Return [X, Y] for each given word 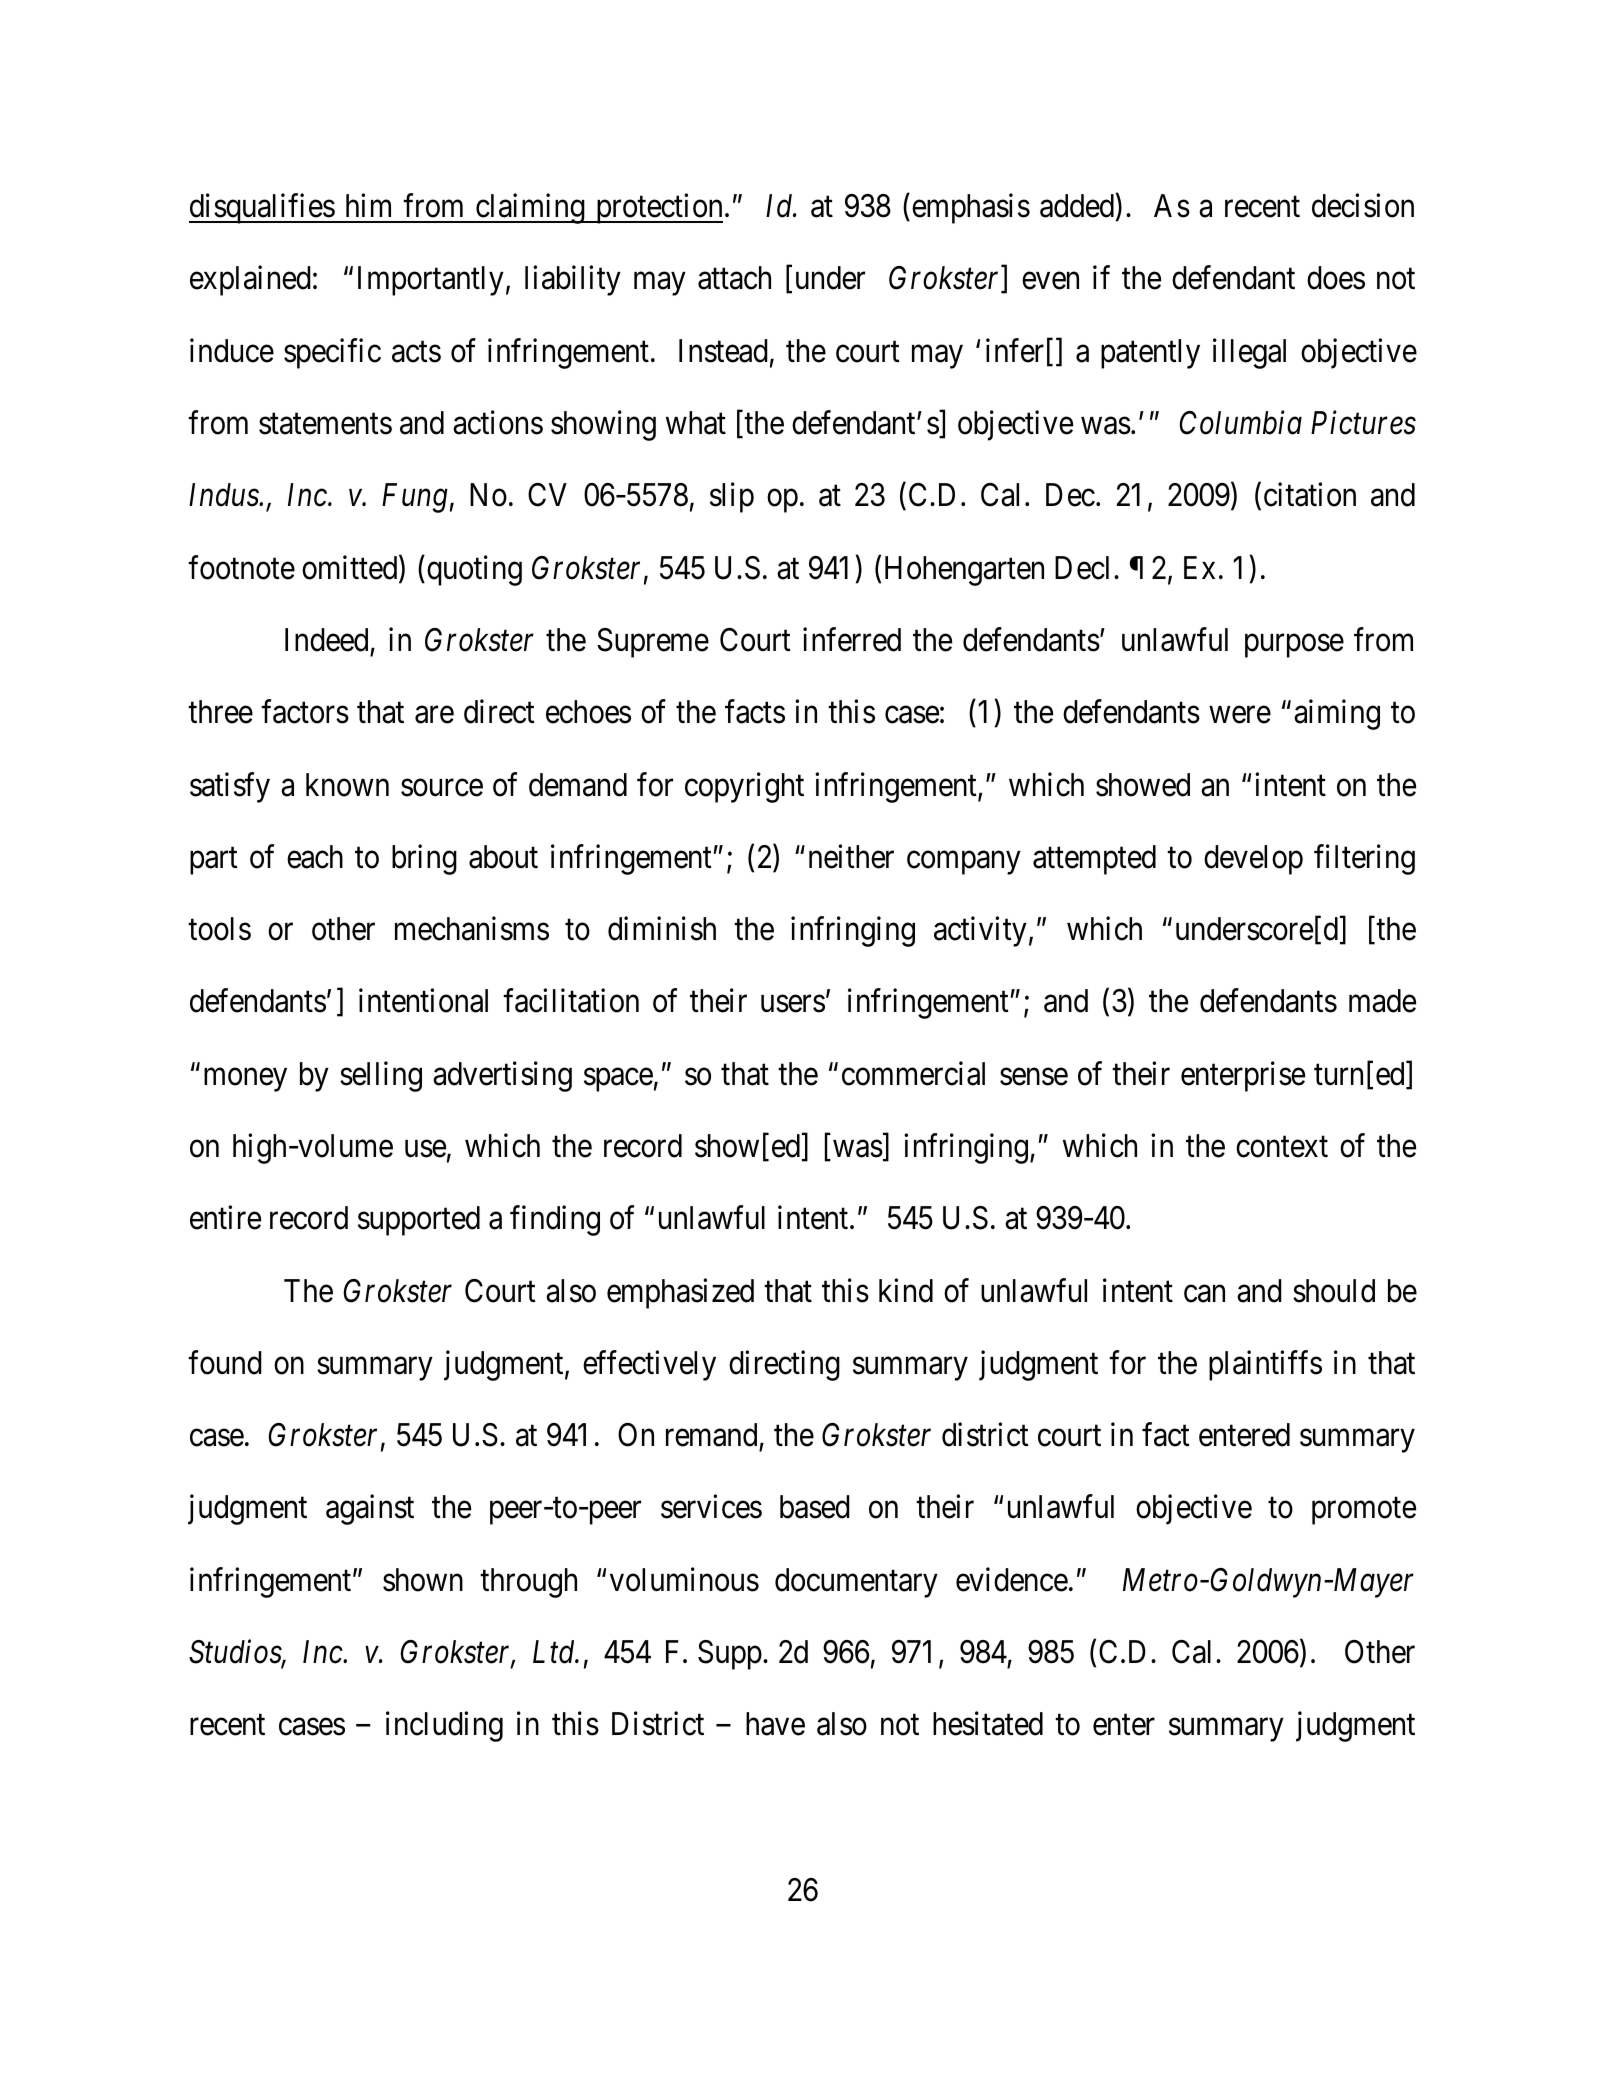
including [444, 1727]
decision [1363, 206]
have [775, 1724]
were [1240, 715]
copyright [744, 787]
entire [225, 1218]
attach [734, 278]
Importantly [431, 281]
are [434, 715]
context [1282, 1147]
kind [906, 1290]
